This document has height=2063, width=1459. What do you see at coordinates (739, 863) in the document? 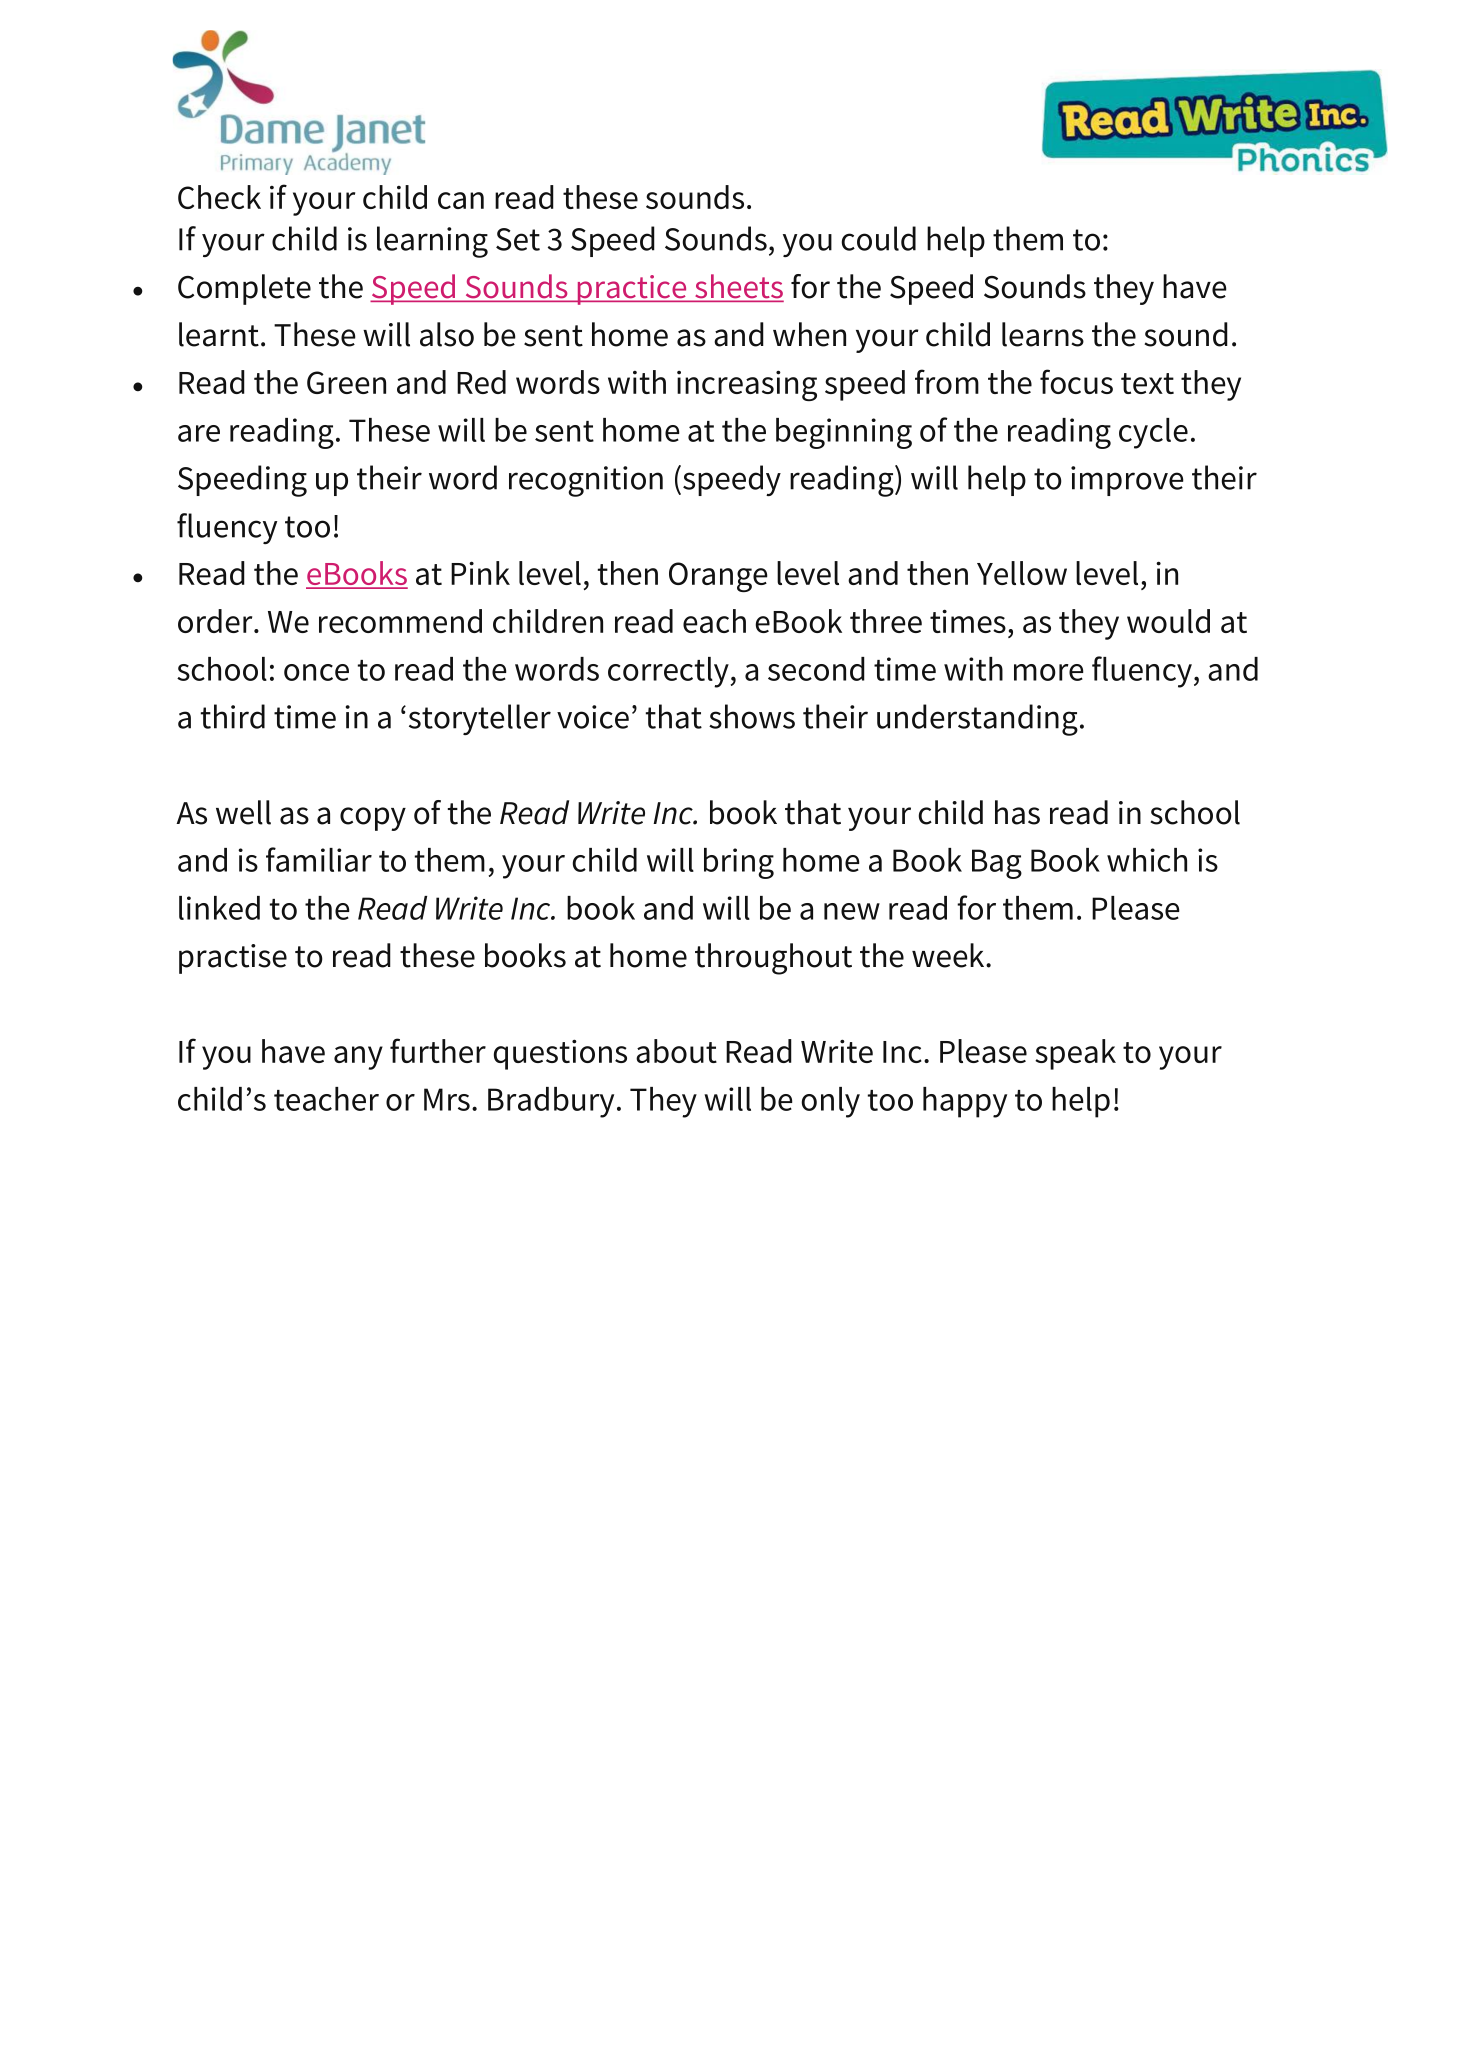
I see `bring` at bounding box center [739, 863].
